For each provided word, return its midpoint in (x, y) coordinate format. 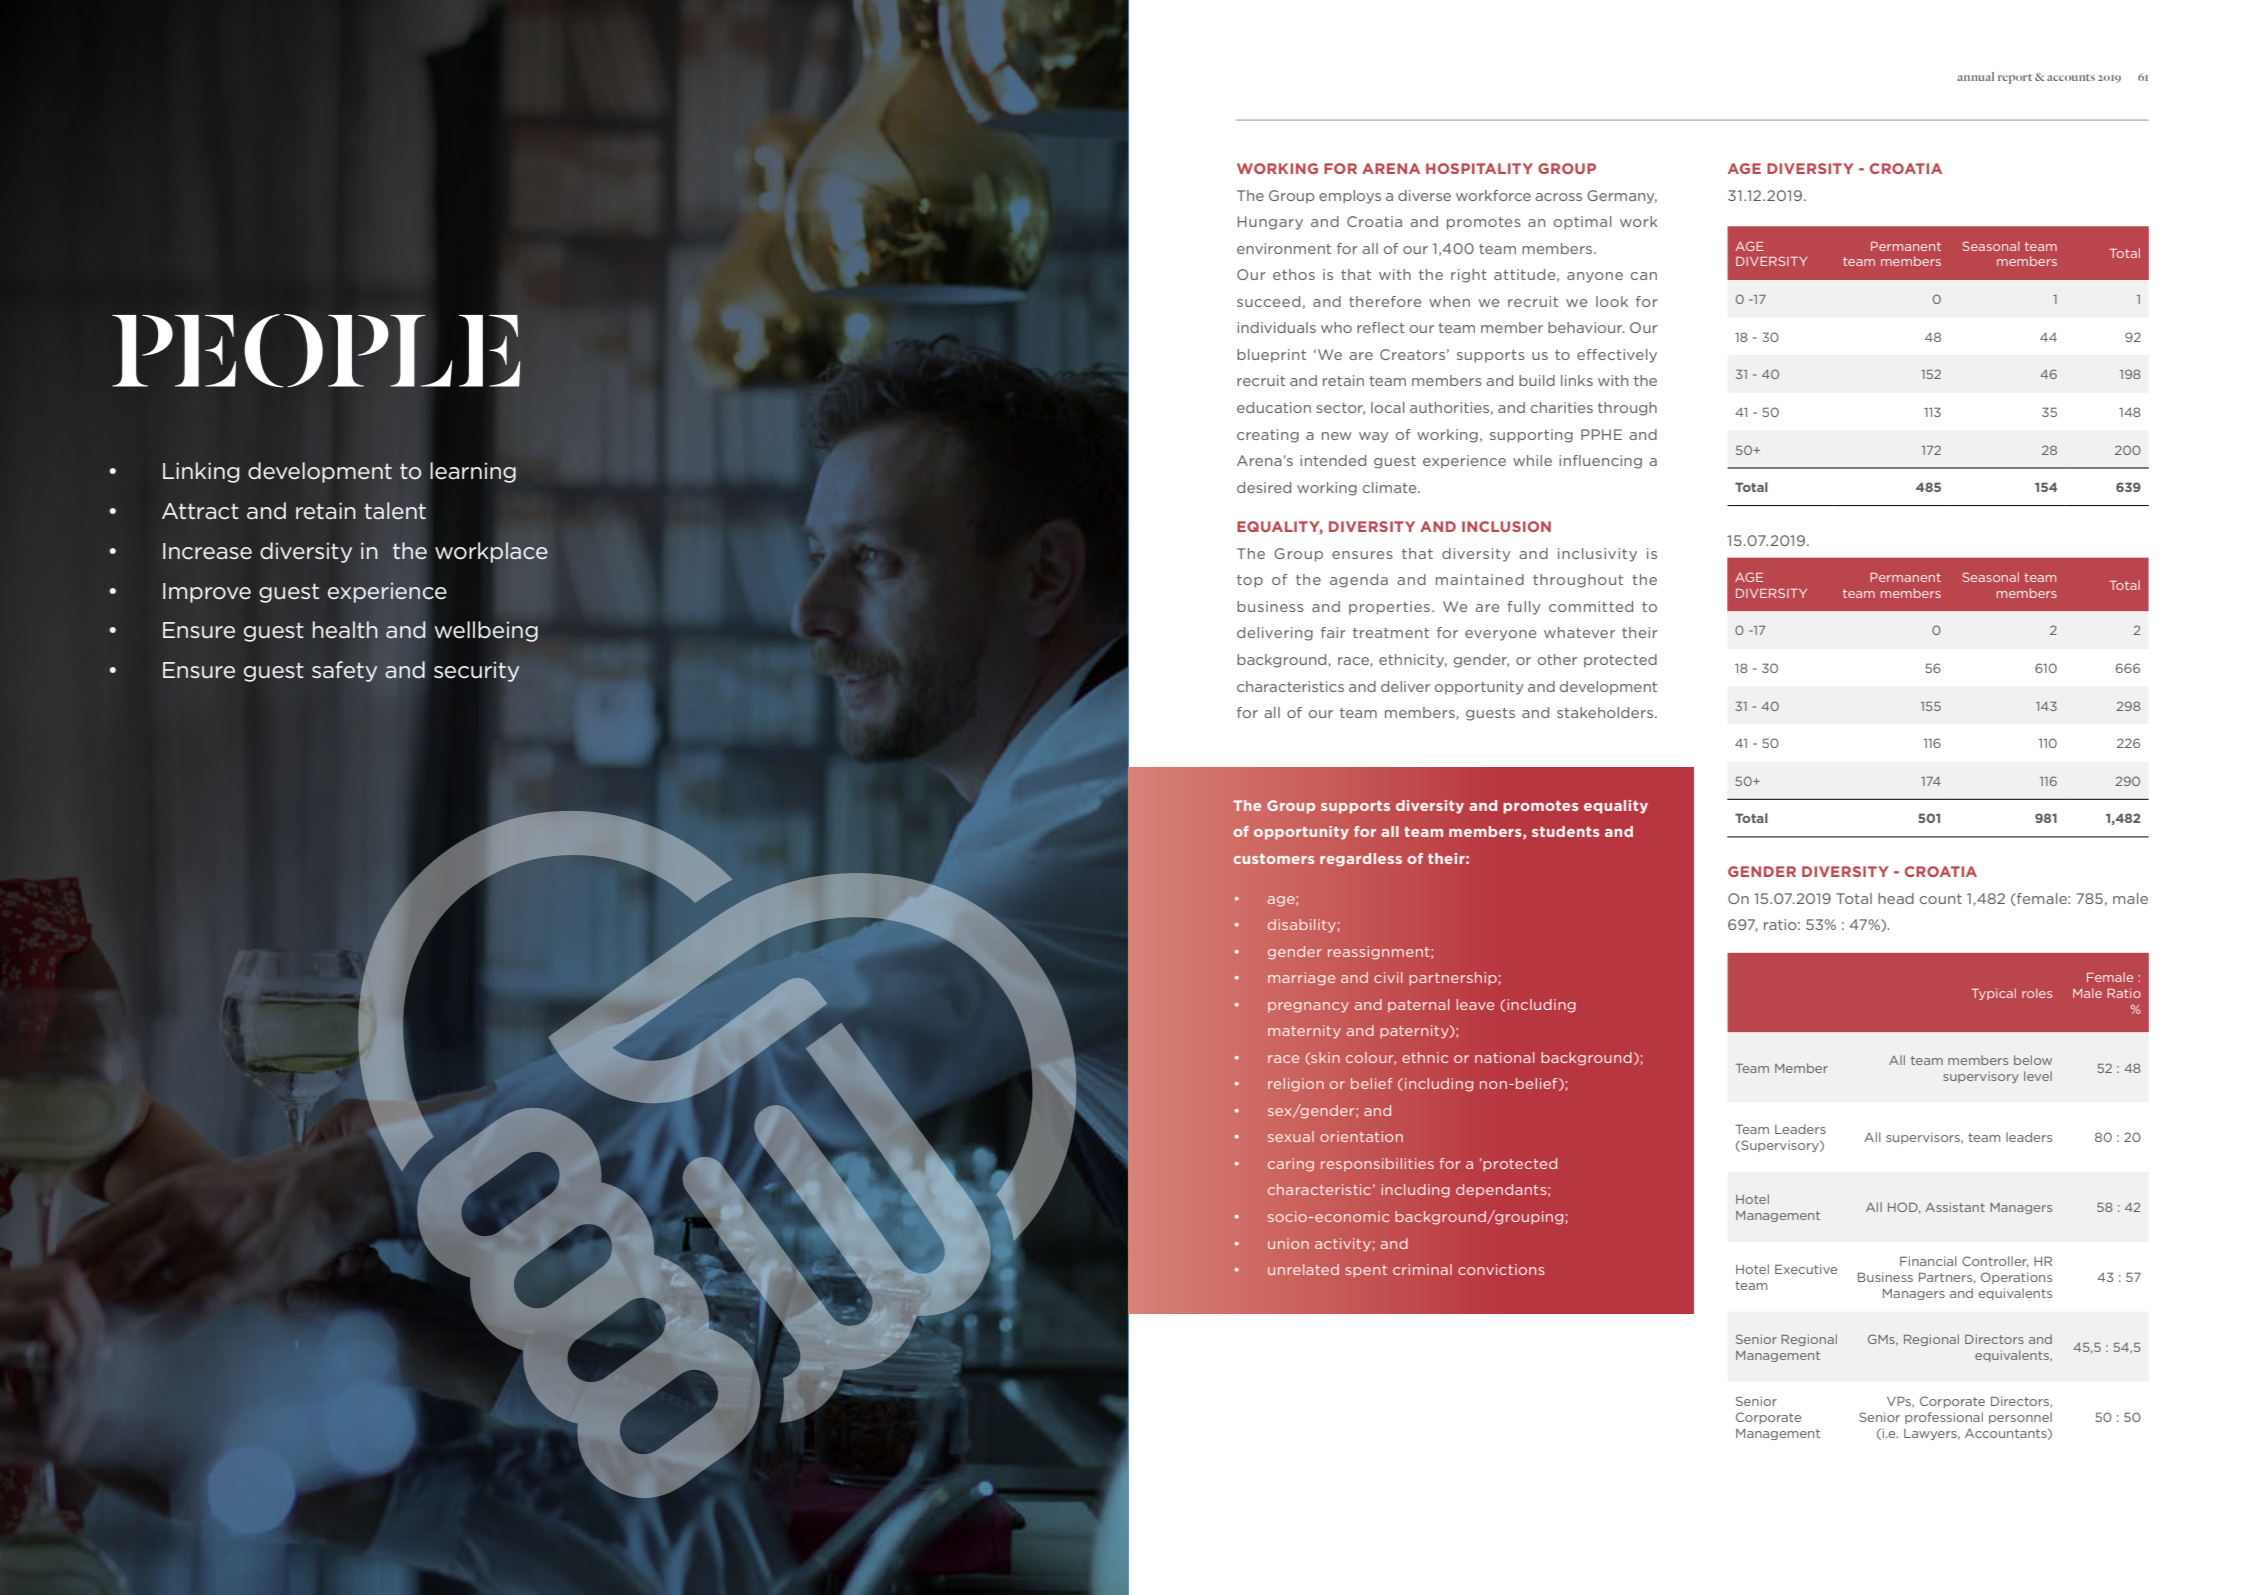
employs (1350, 197)
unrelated (1303, 1269)
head (1896, 898)
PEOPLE (316, 351)
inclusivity (1597, 555)
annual (1976, 76)
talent (395, 511)
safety (345, 671)
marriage (1301, 979)
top (1250, 581)
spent (1366, 1271)
